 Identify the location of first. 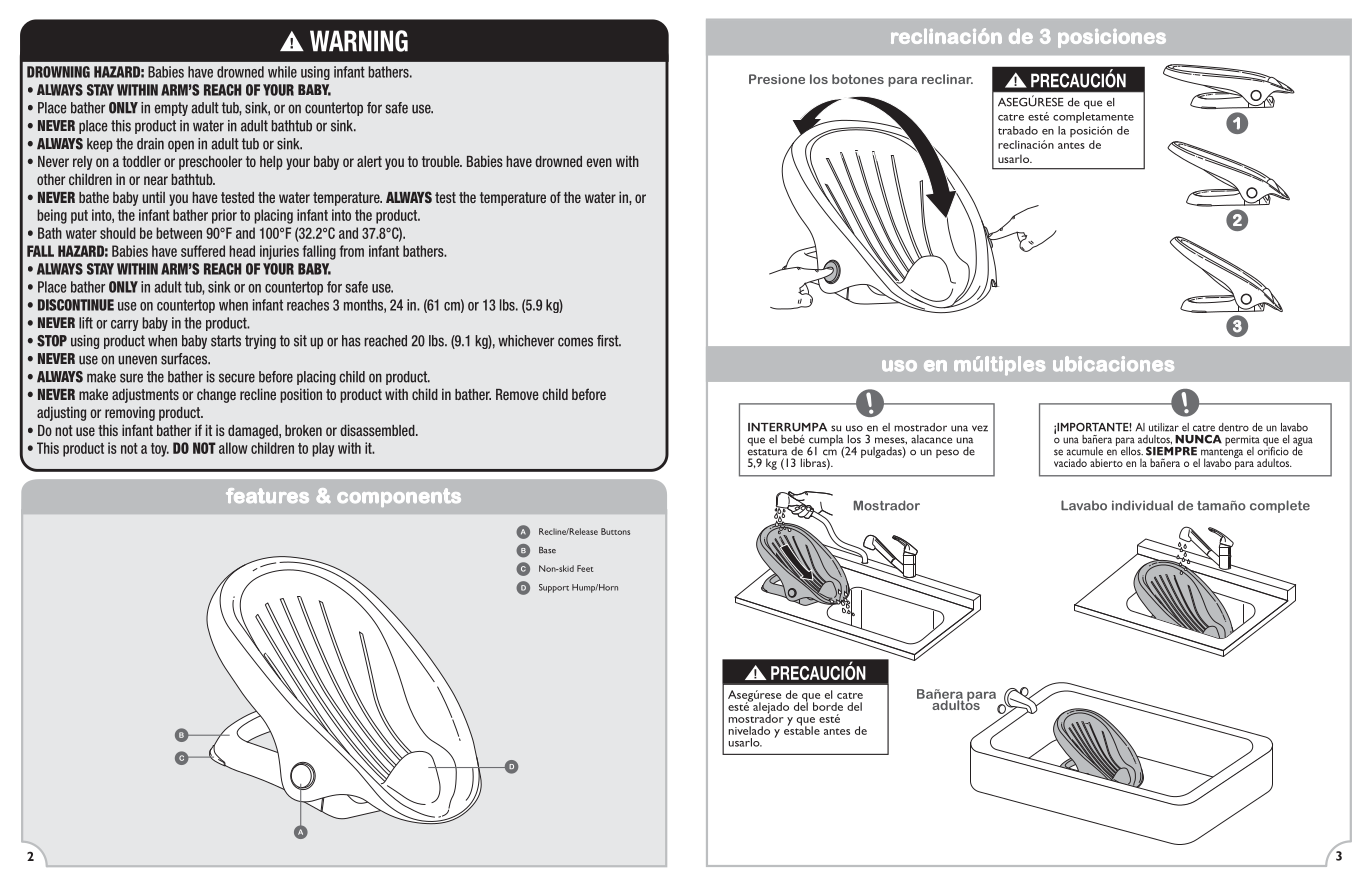
(609, 341).
